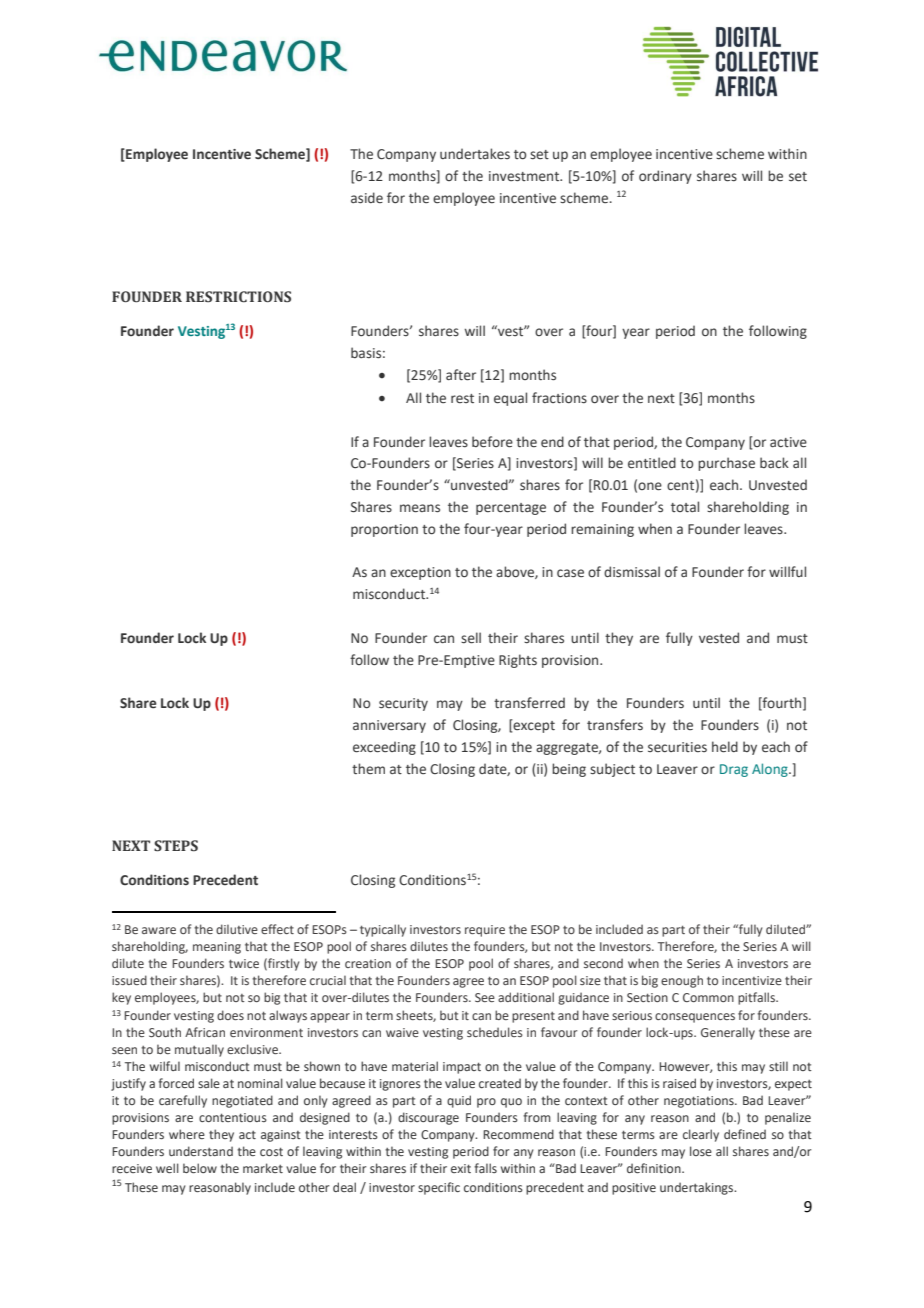 The width and height of the document is (924, 1308). I want to click on lose, so click(701, 1151).
